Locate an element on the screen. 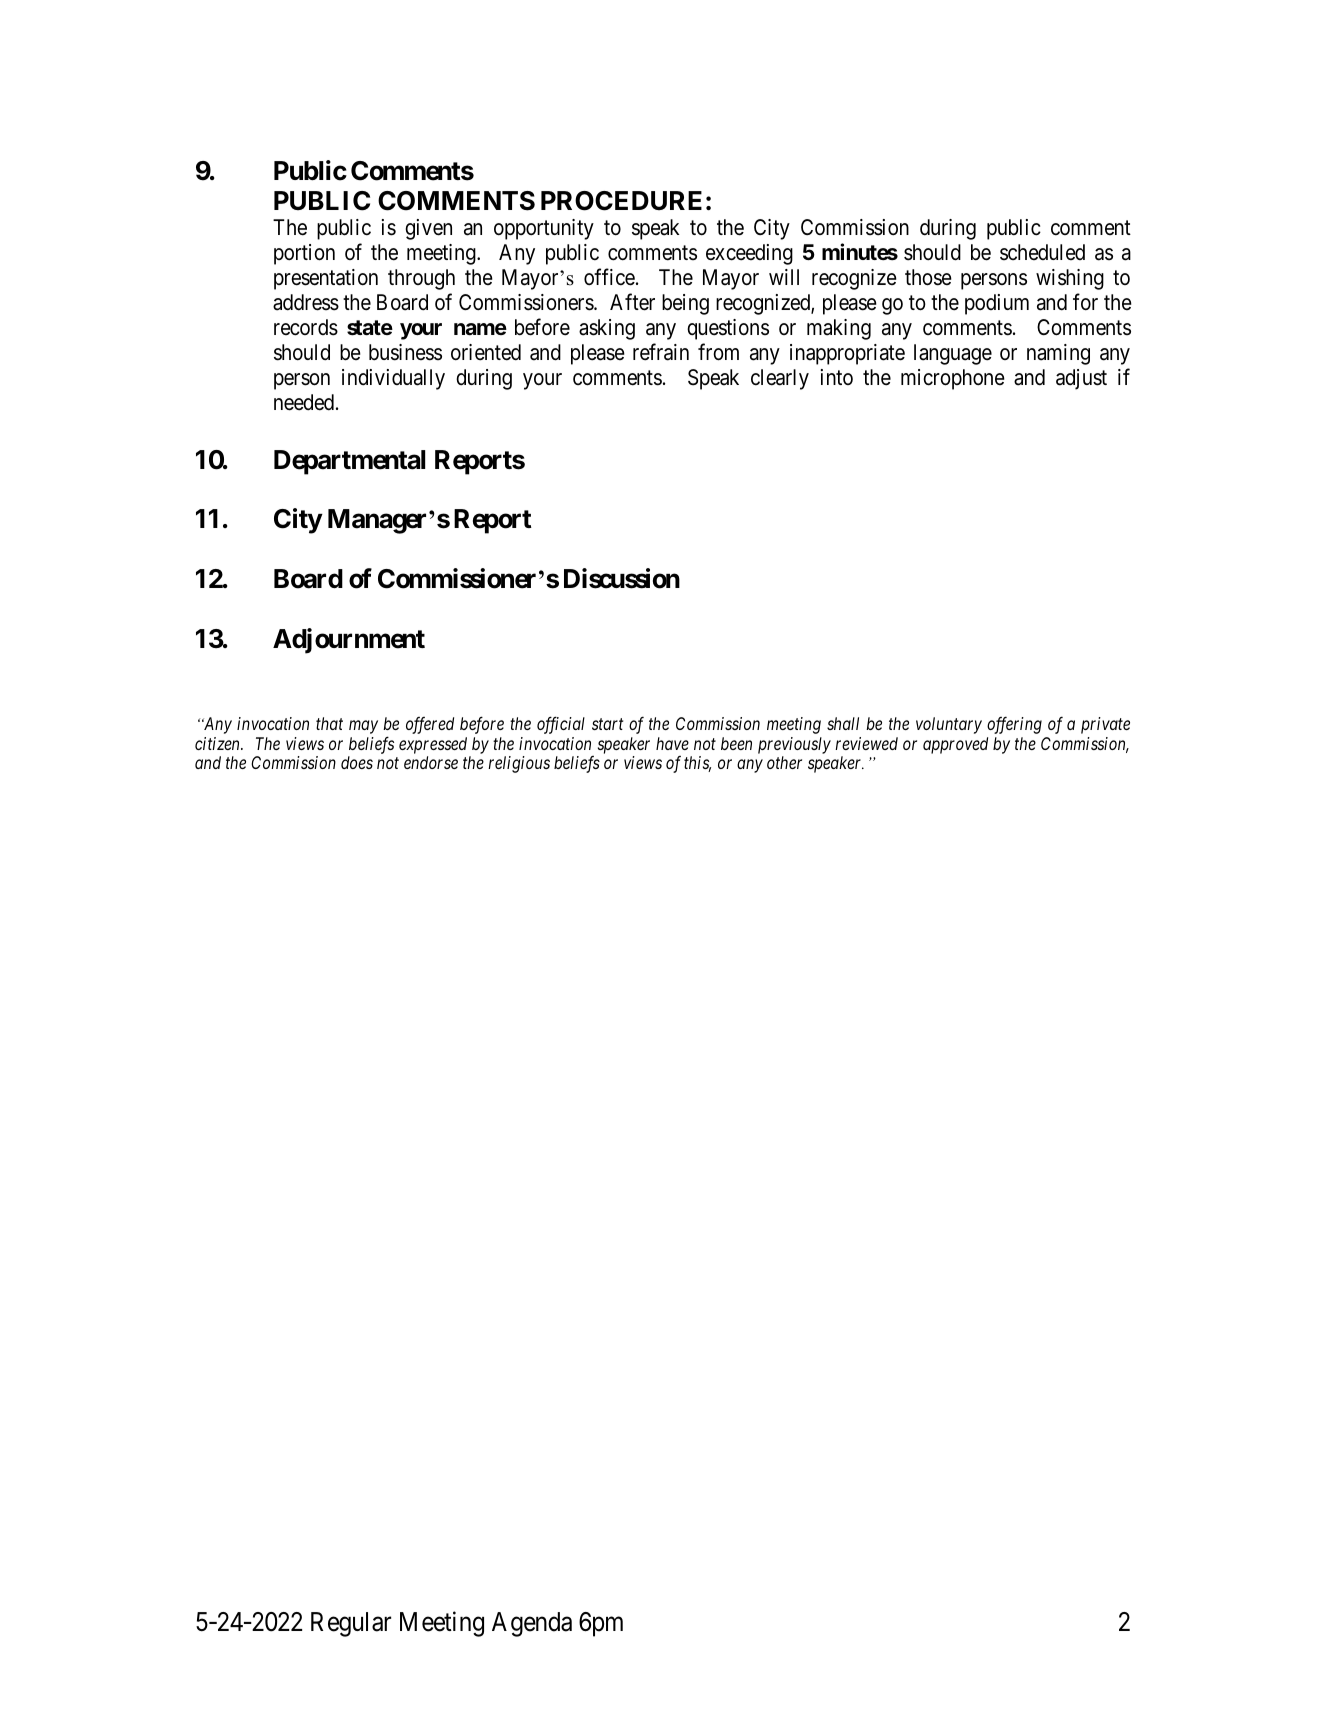 This screenshot has width=1325, height=1715. PROCEDURE is located at coordinates (621, 201).
